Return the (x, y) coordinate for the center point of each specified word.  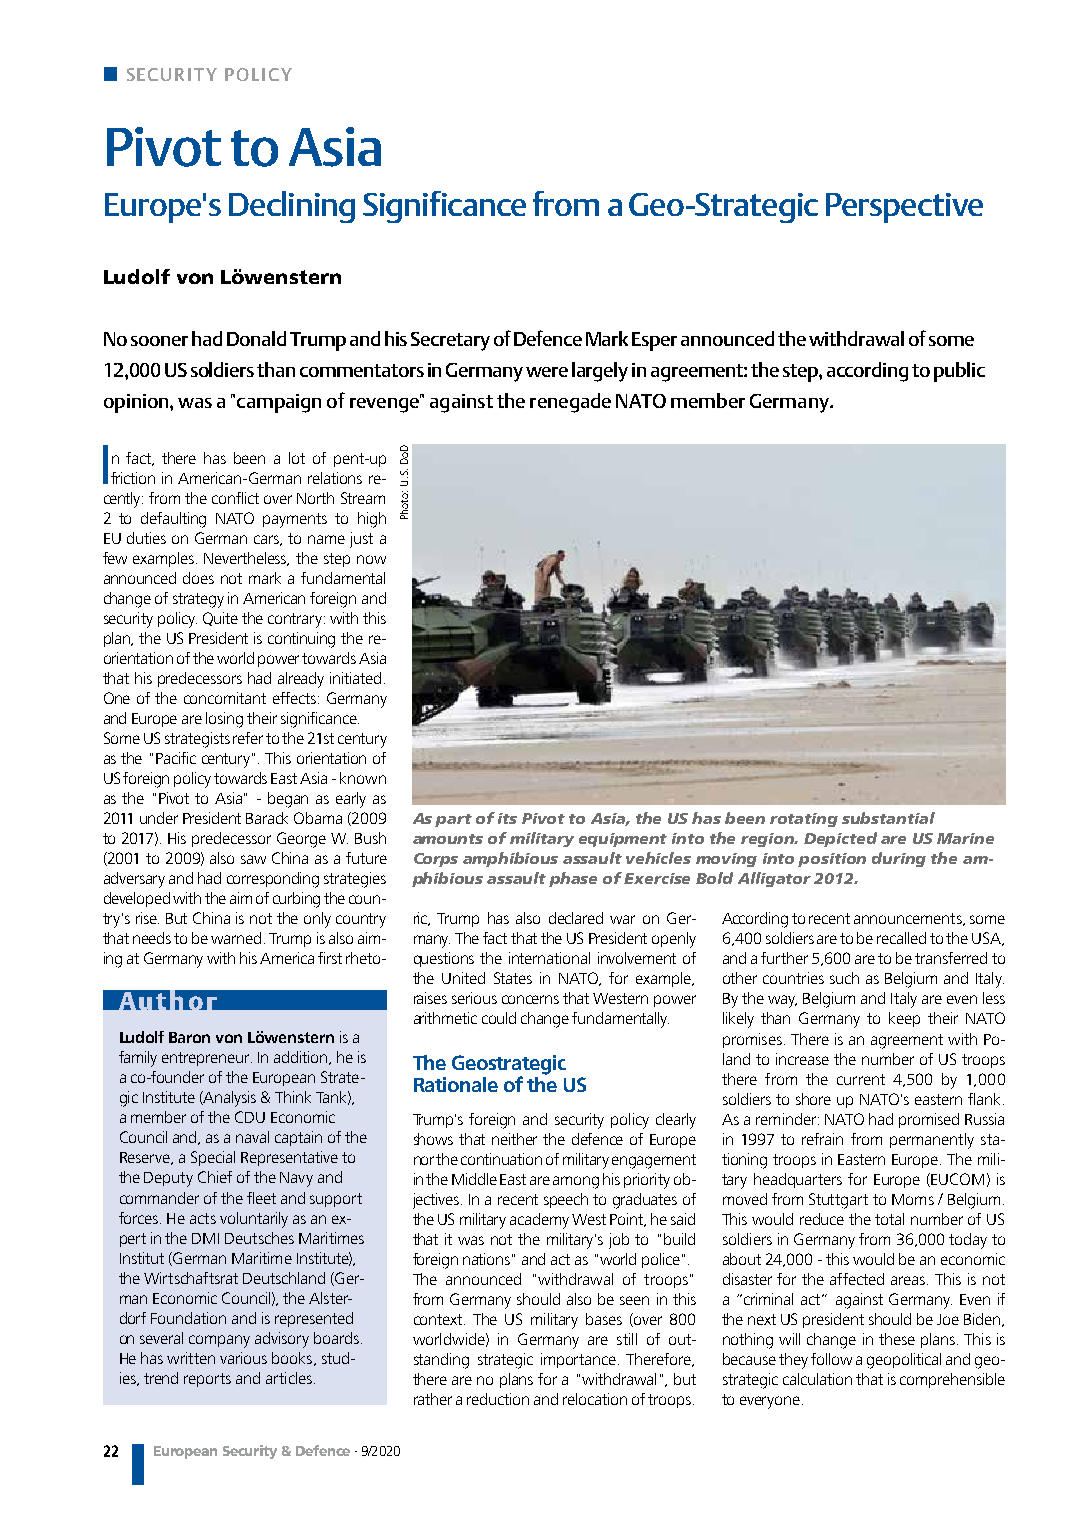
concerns (530, 999)
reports (207, 1380)
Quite (220, 619)
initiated (355, 678)
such (844, 978)
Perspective (904, 208)
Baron (189, 1037)
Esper (654, 341)
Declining (292, 207)
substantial (888, 818)
